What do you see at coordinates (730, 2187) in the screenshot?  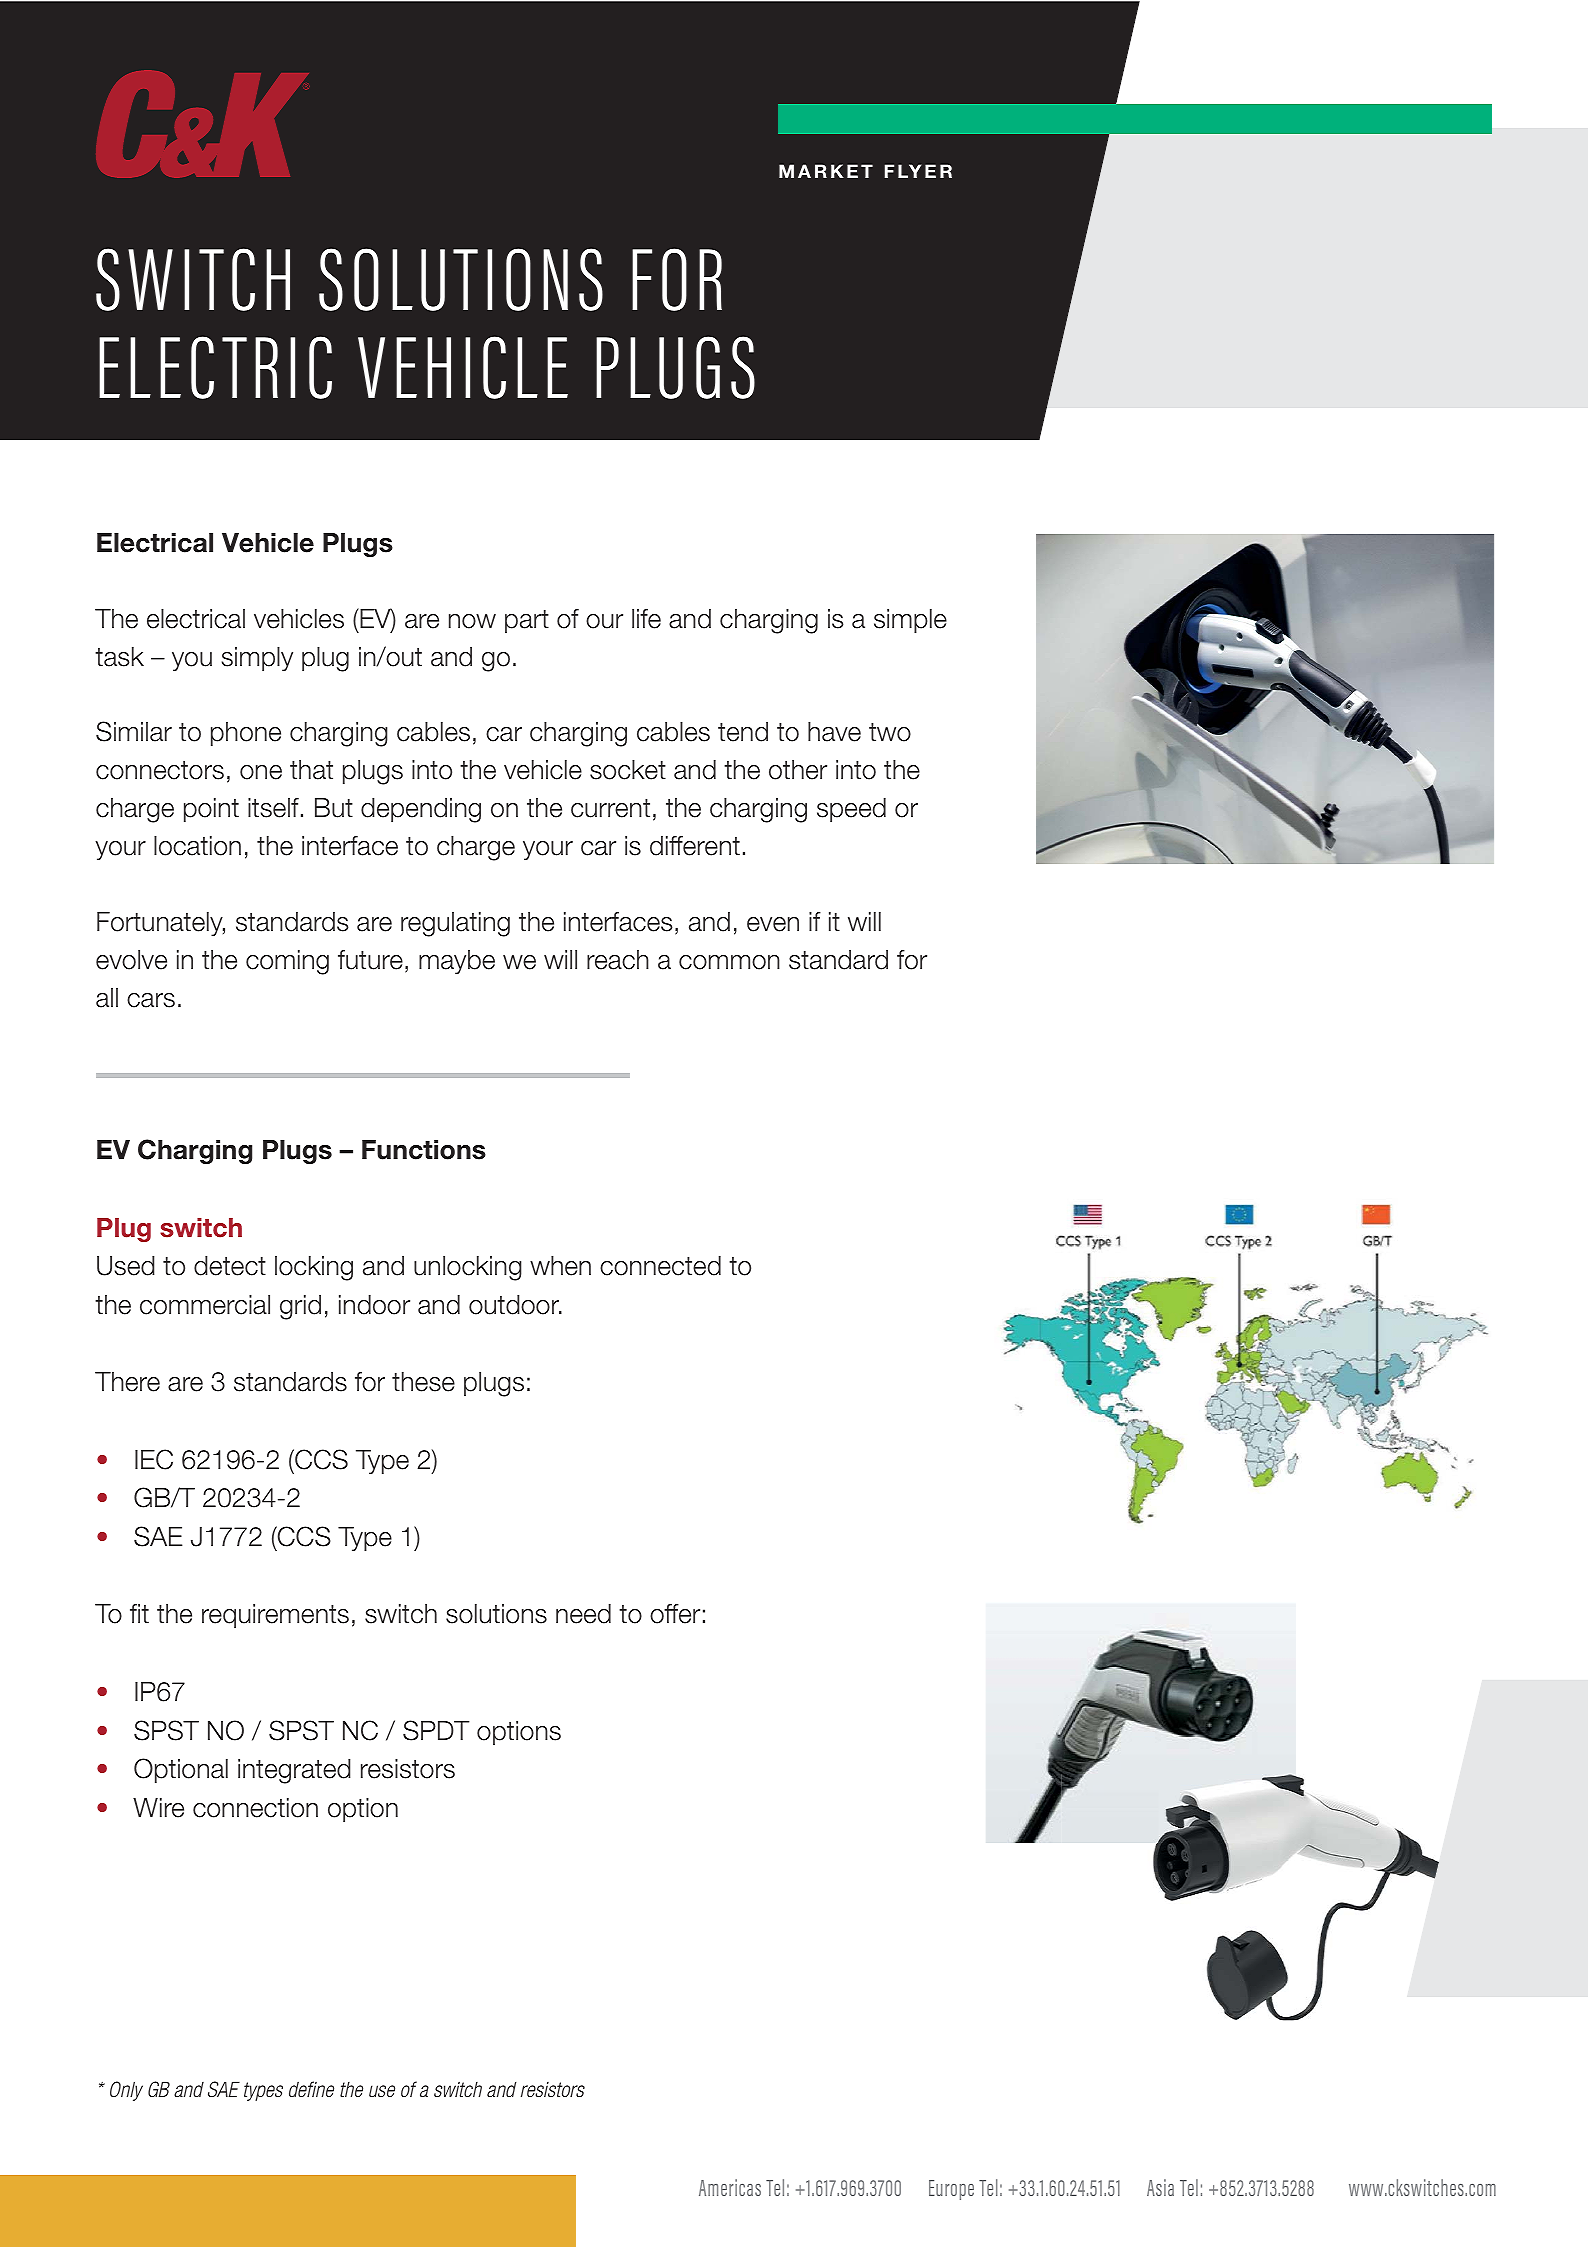 I see `Americas` at bounding box center [730, 2187].
